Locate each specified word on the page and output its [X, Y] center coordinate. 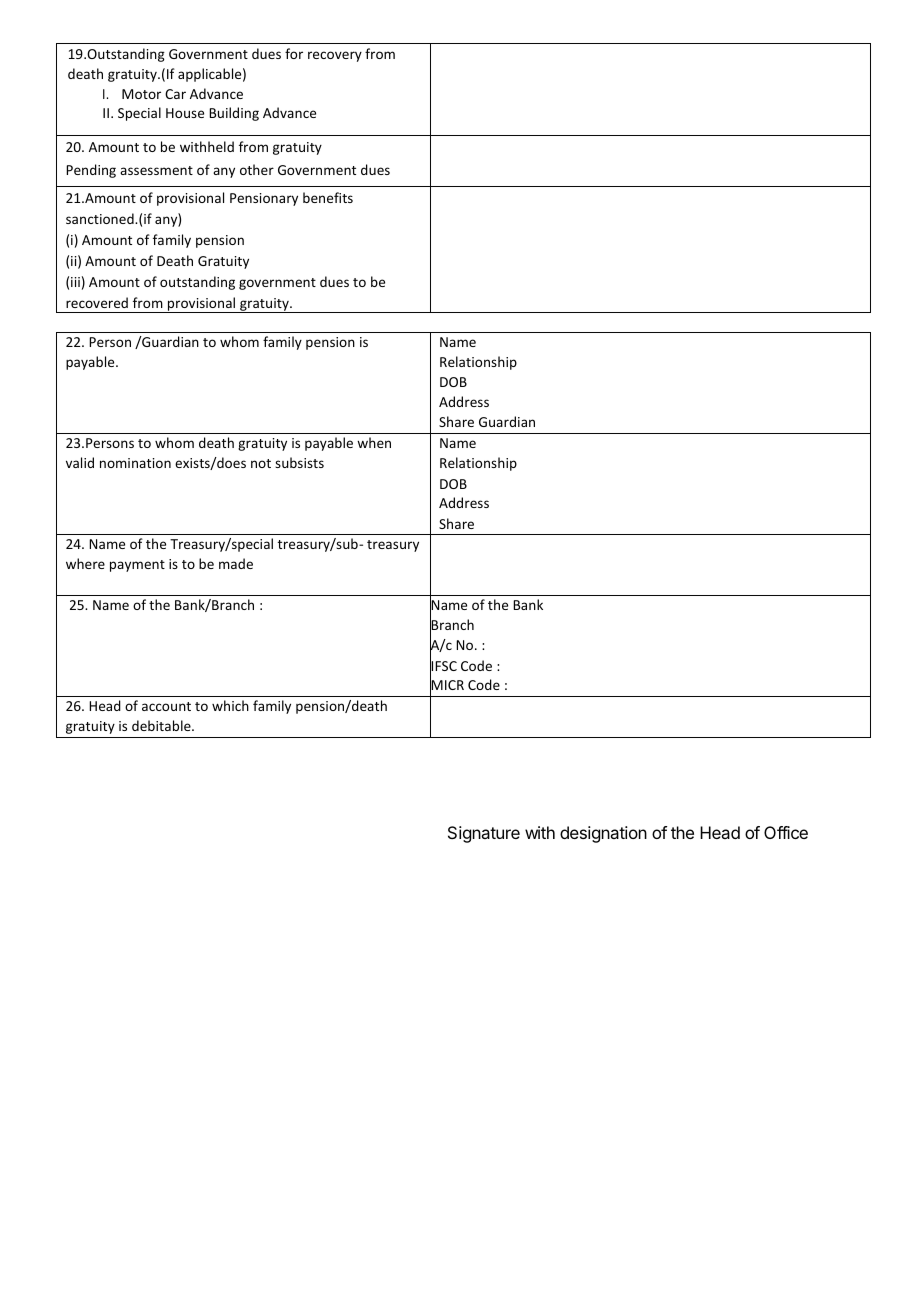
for [294, 53]
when [374, 442]
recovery [335, 56]
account [166, 706]
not [261, 463]
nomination [135, 463]
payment [137, 566]
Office [786, 832]
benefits [328, 197]
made [236, 563]
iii [75, 282]
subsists [299, 462]
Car [175, 94]
